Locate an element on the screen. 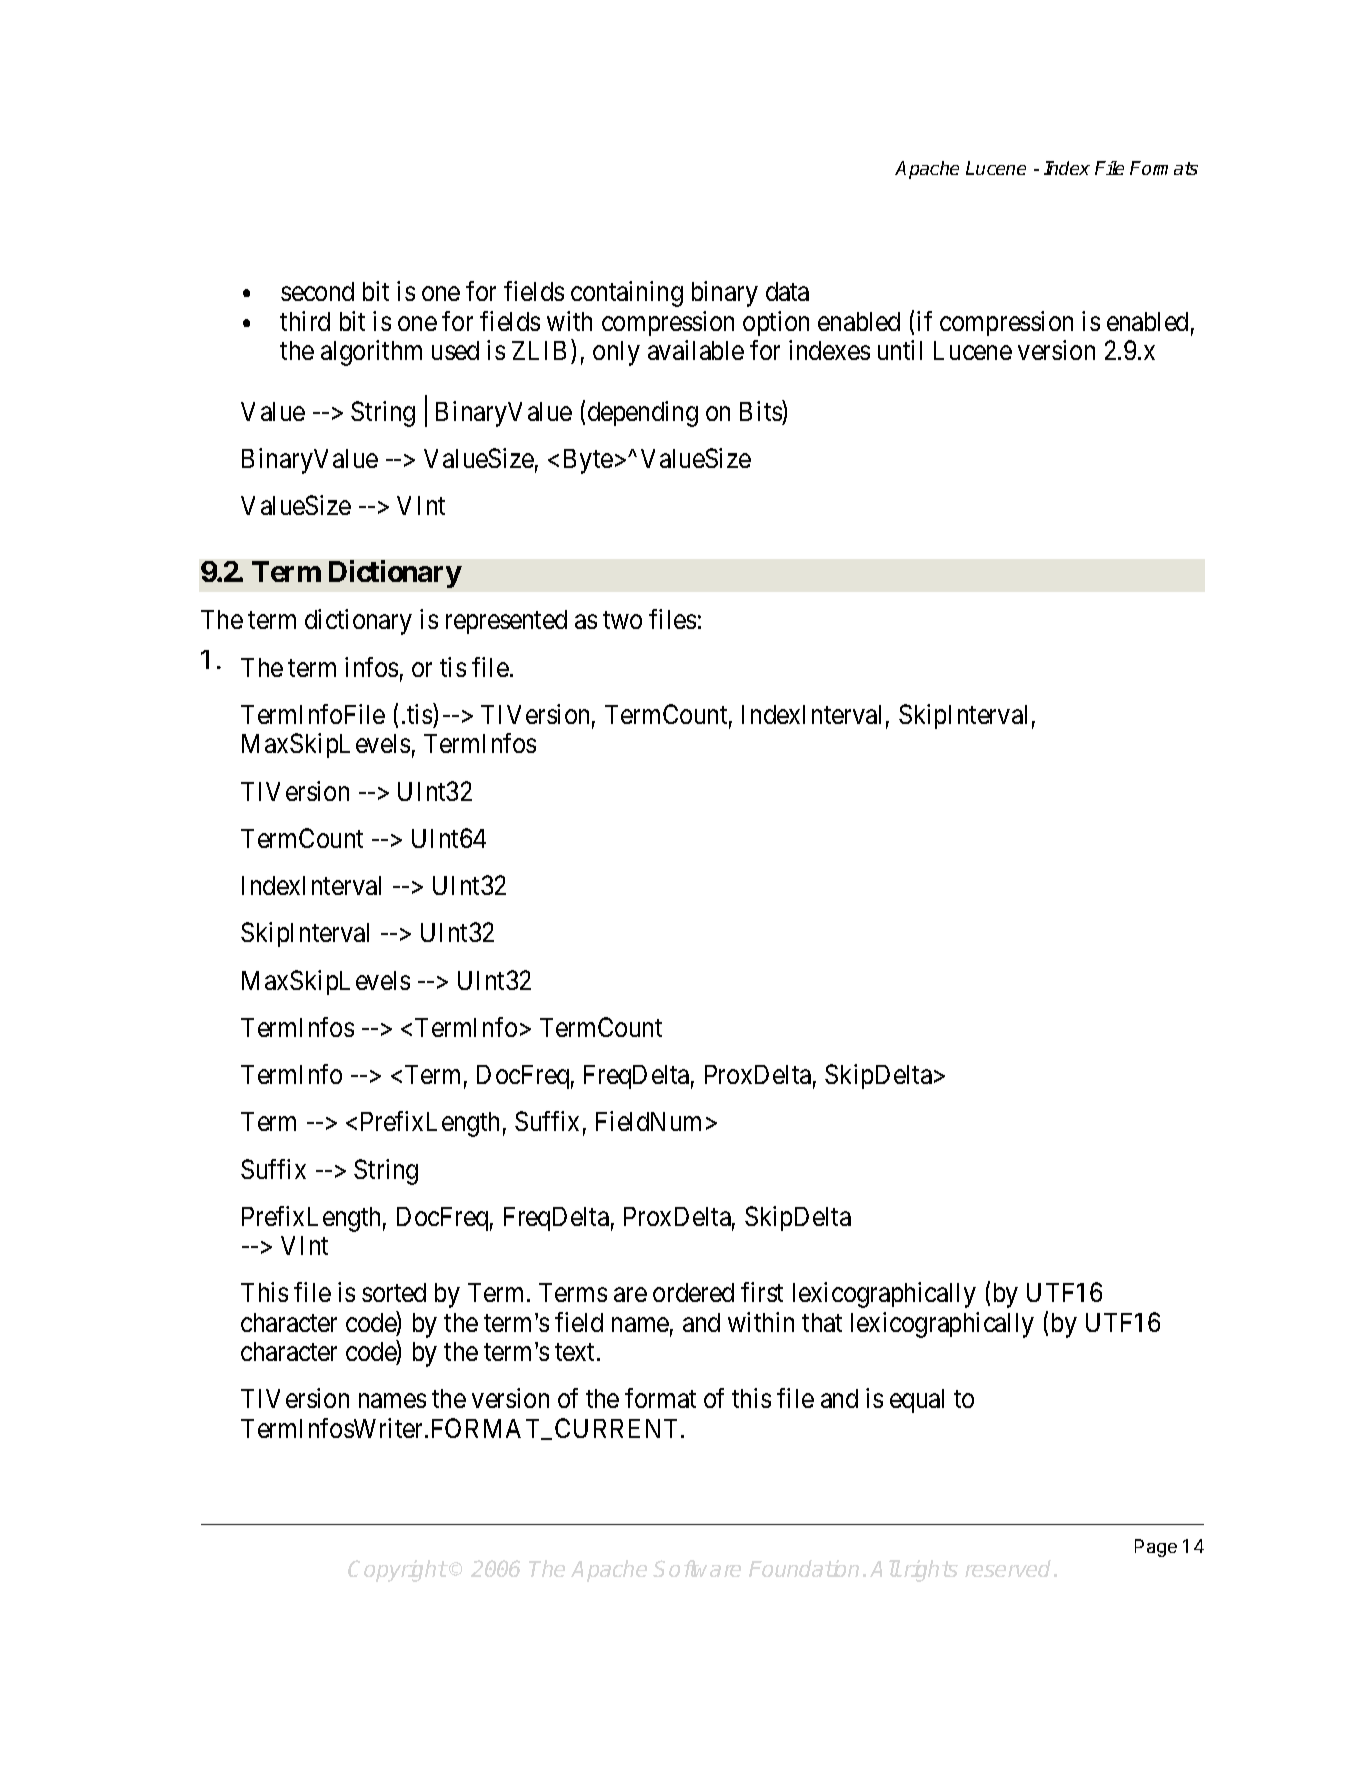 Image resolution: width=1364 pixels, height=1765 pixels. two is located at coordinates (622, 620).
